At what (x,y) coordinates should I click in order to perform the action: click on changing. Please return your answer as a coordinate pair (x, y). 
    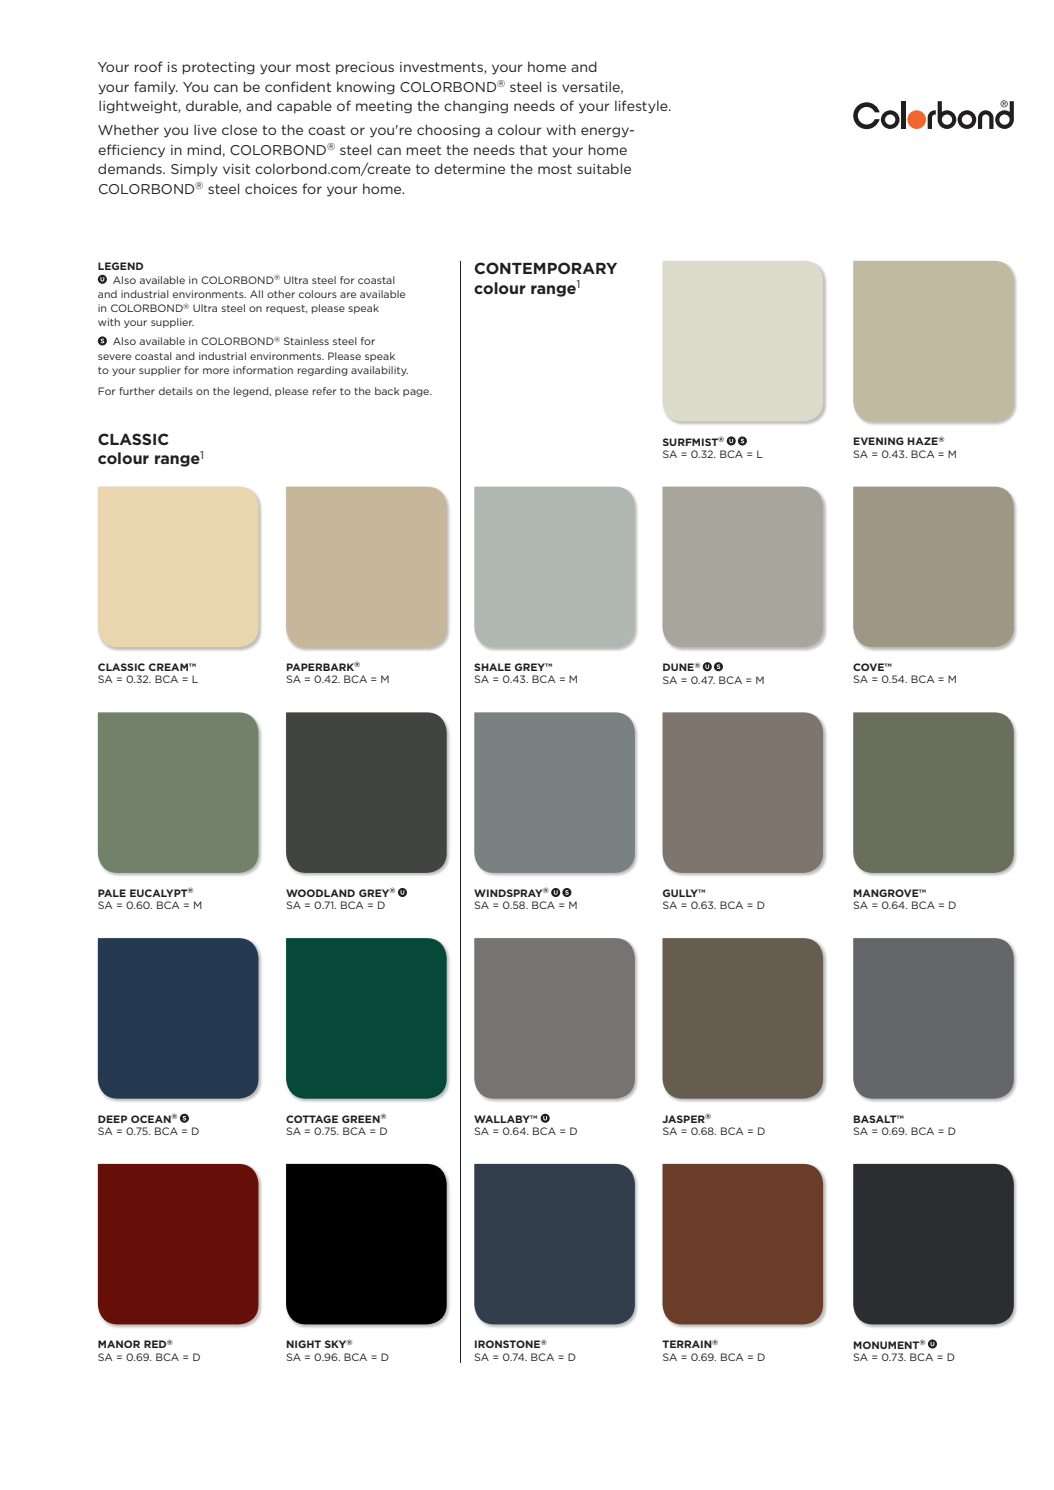
    Looking at the image, I should click on (476, 107).
